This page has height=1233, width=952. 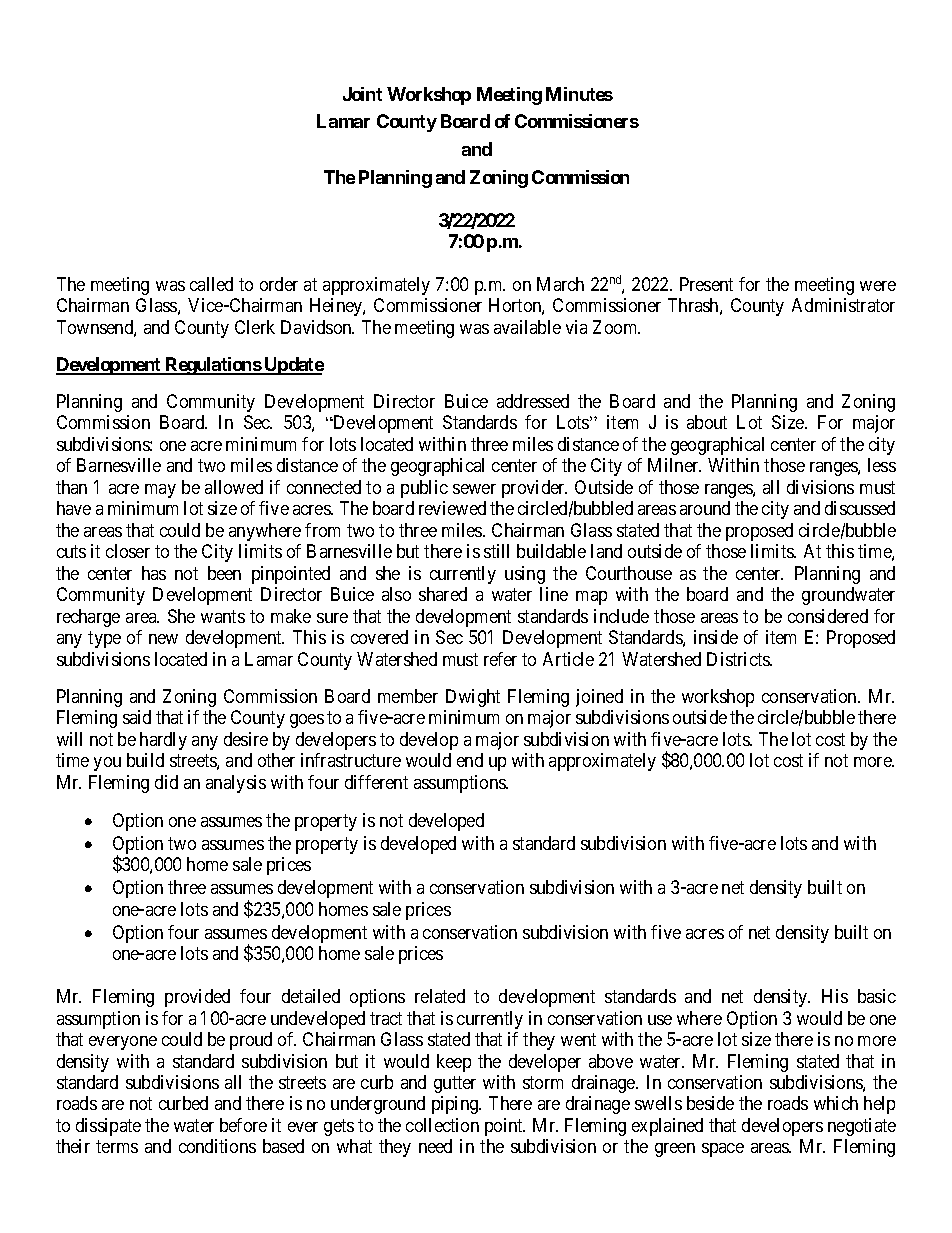 I want to click on different, so click(x=376, y=782).
